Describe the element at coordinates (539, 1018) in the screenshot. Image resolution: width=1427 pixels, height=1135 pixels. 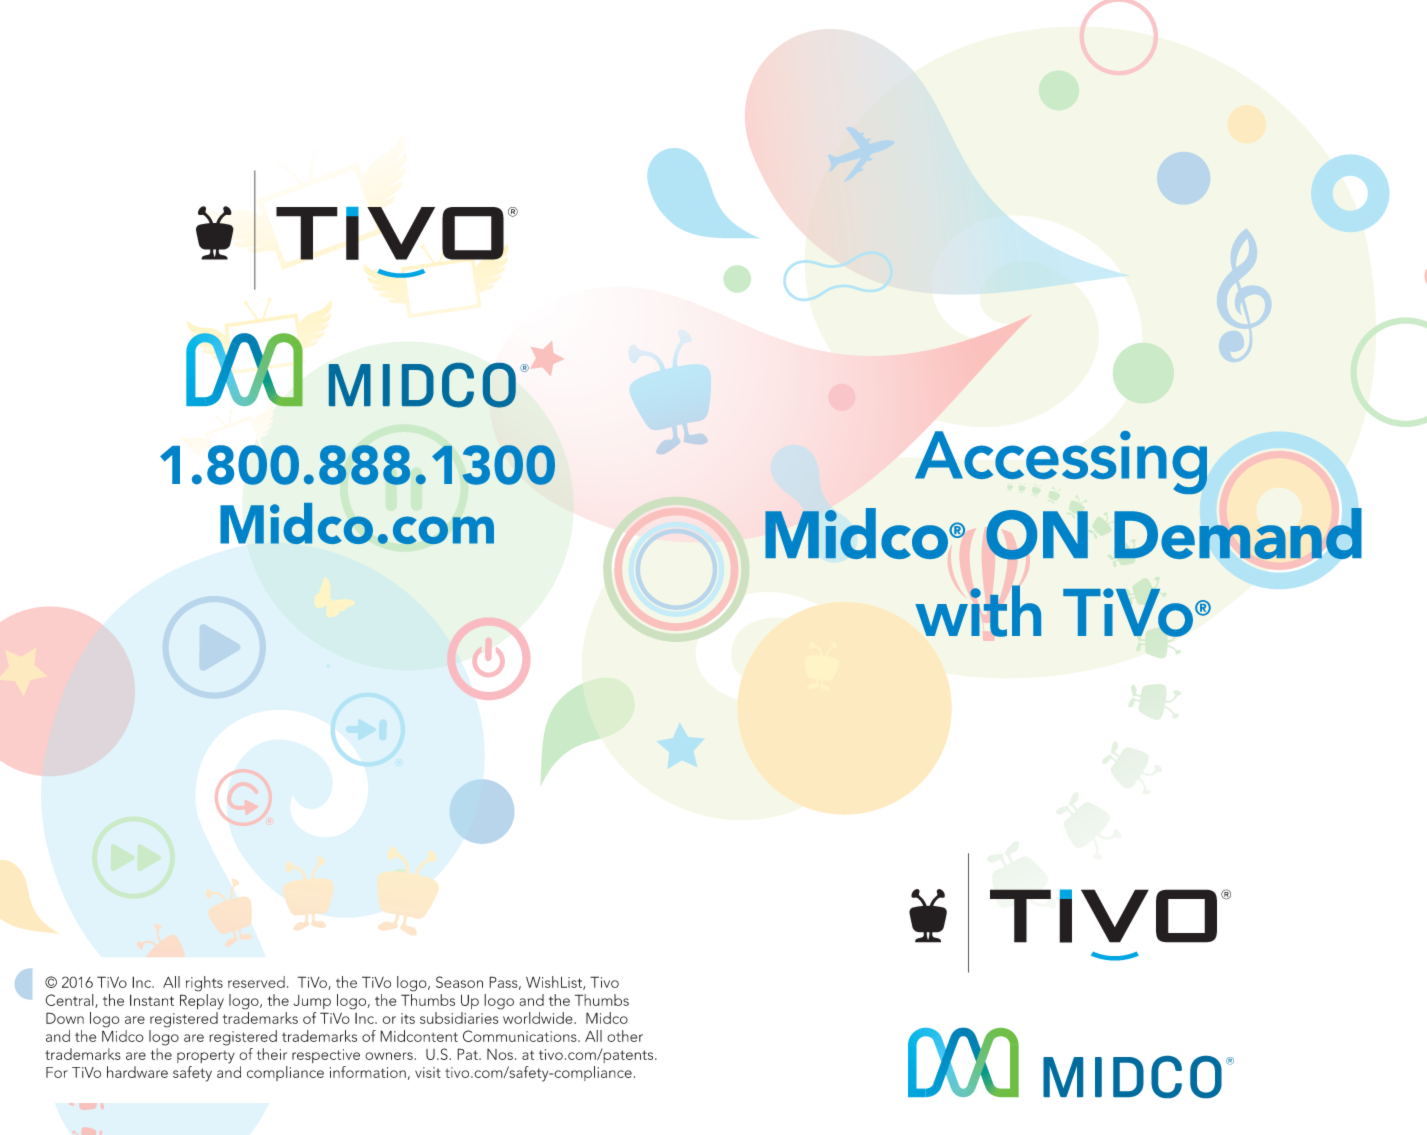
I see `worldwide` at that location.
